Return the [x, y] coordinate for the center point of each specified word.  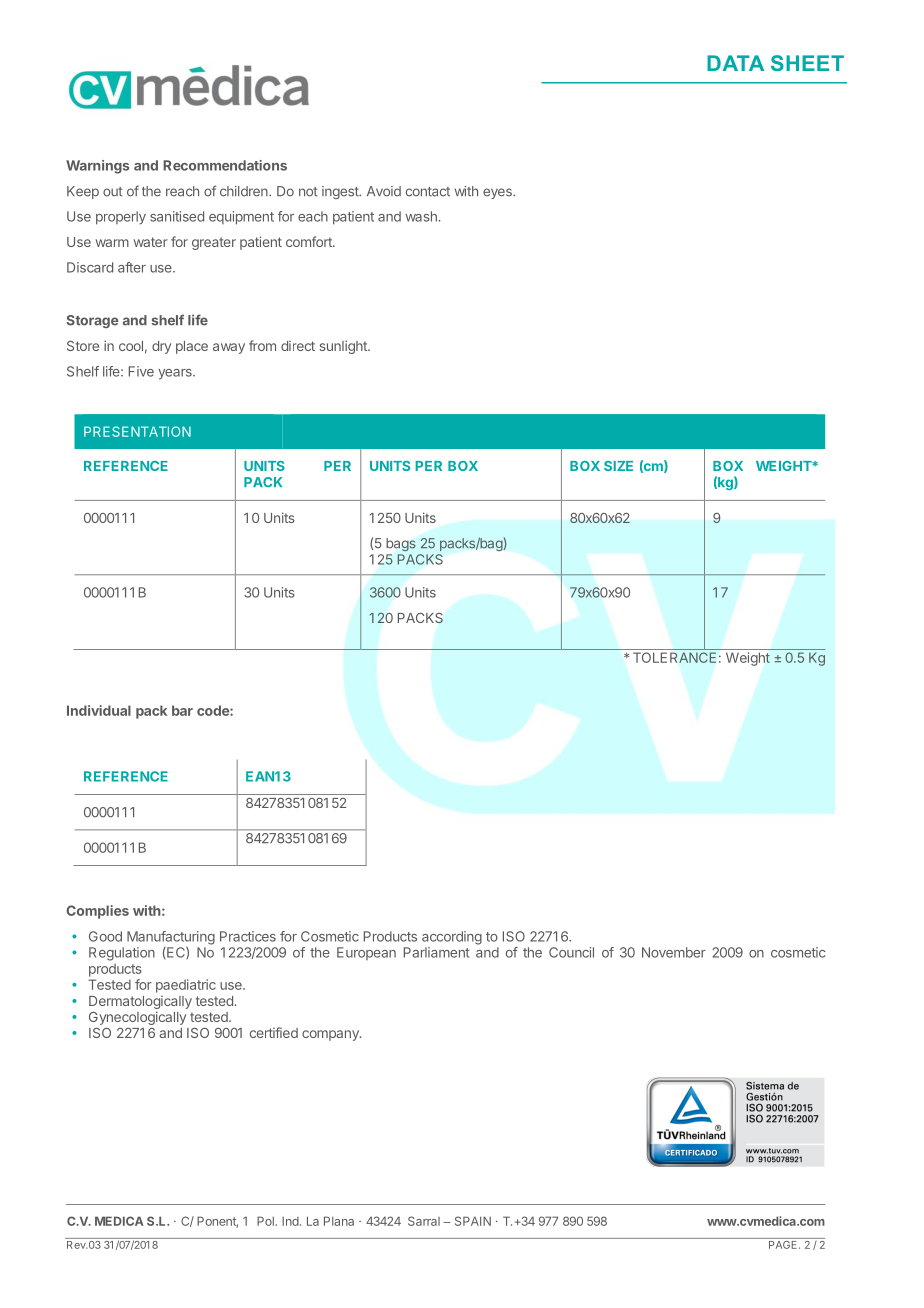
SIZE [618, 466]
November [674, 952]
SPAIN [473, 1221]
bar [182, 710]
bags [401, 544]
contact [428, 192]
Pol [265, 1221]
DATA [735, 63]
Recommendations [225, 165]
